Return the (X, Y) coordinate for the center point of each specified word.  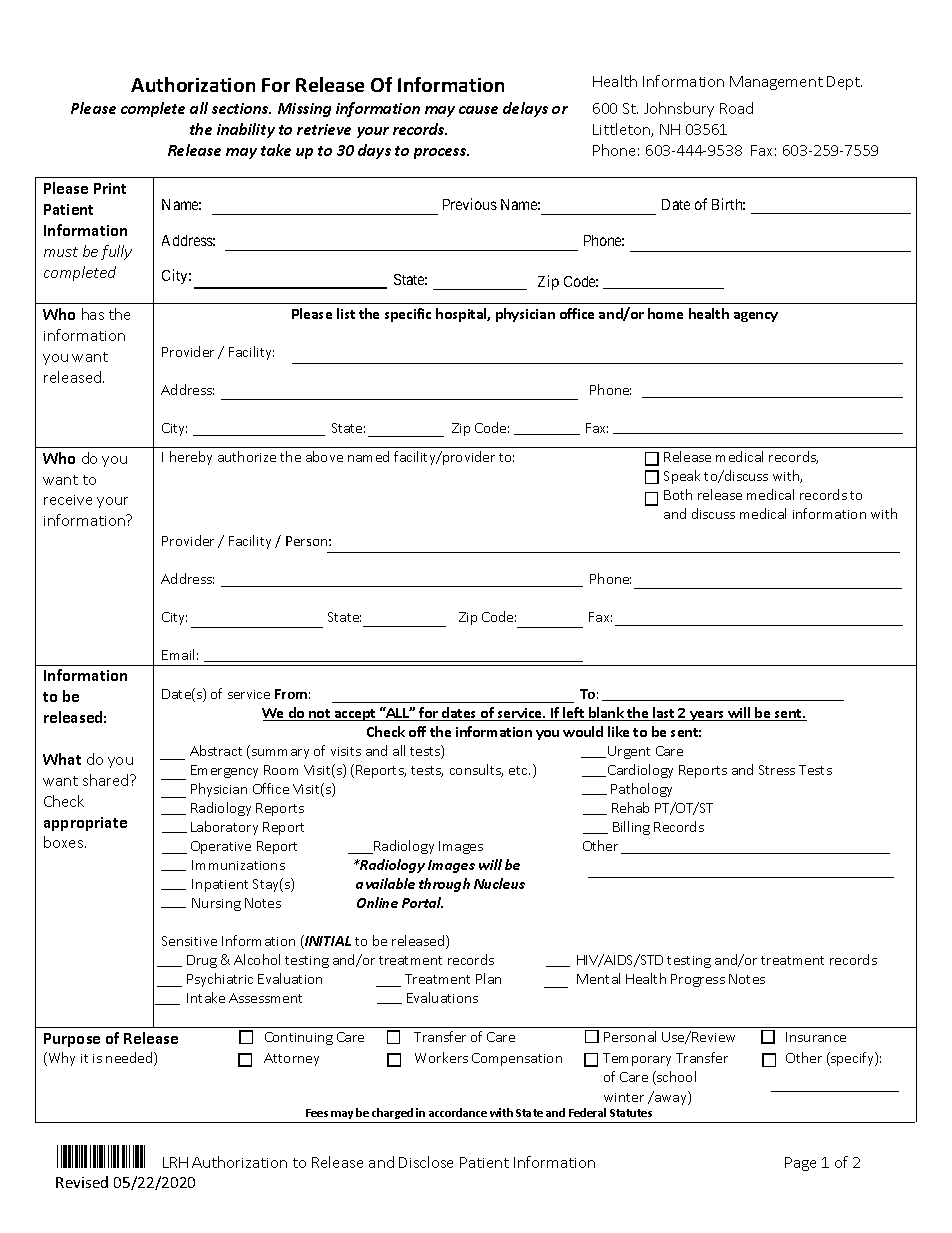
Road (736, 108)
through (444, 885)
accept (355, 715)
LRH (175, 1162)
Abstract (216, 750)
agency (756, 317)
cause (478, 110)
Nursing (216, 904)
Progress (698, 980)
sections (241, 108)
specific (408, 315)
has (93, 314)
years (707, 716)
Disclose (426, 1162)
